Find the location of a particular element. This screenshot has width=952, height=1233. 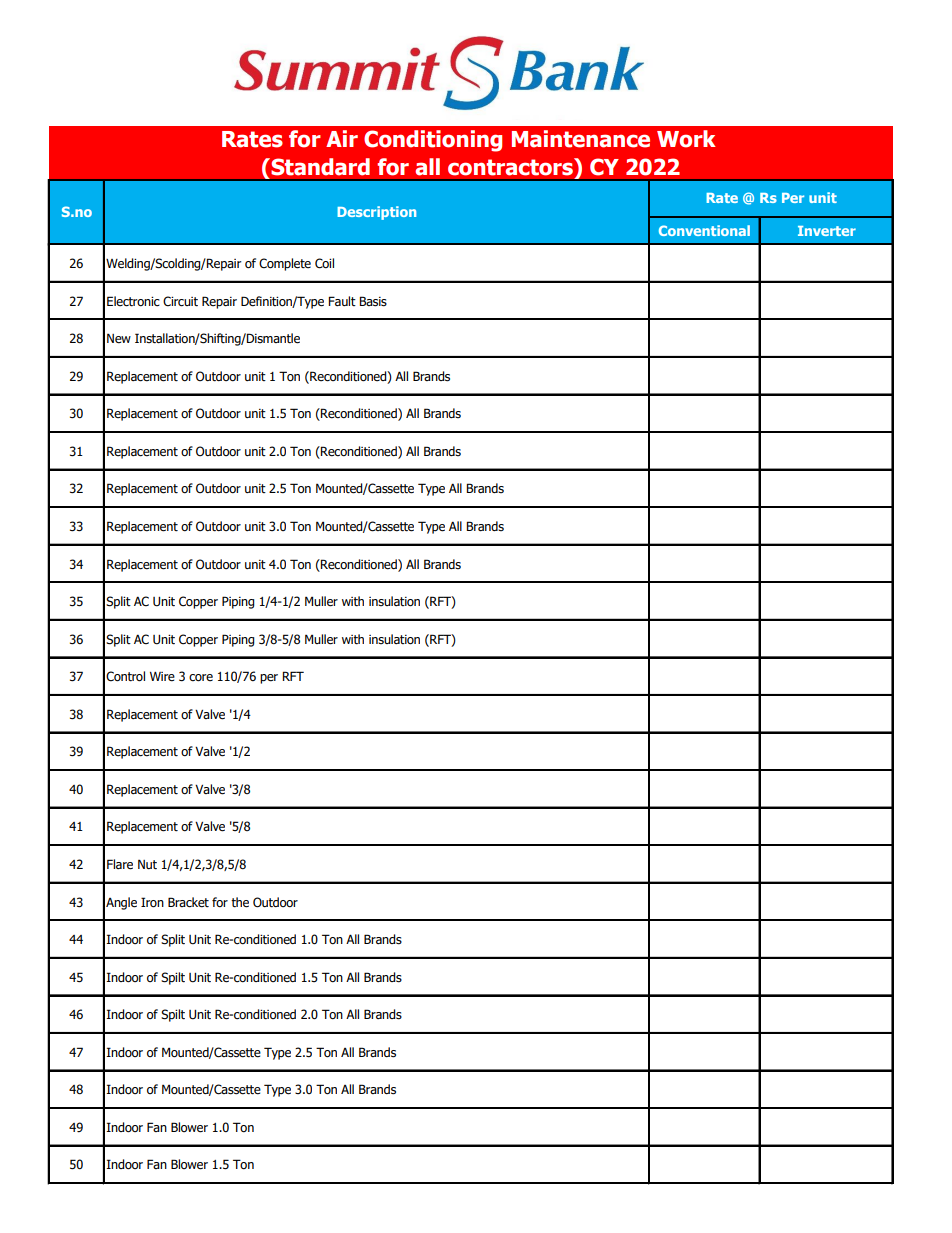

Basis is located at coordinates (373, 301).
